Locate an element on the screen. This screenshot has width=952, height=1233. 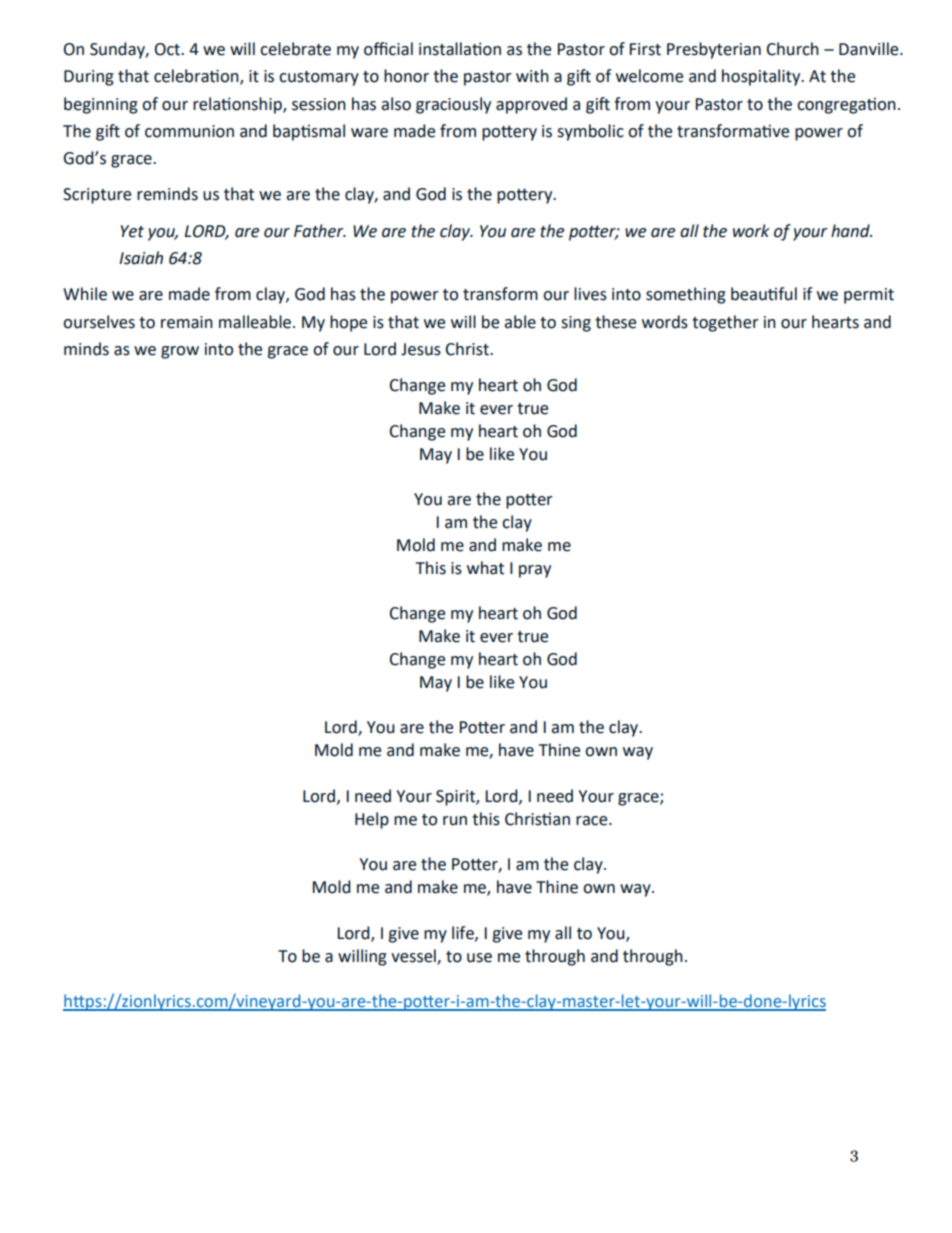
hospitality is located at coordinates (762, 77).
